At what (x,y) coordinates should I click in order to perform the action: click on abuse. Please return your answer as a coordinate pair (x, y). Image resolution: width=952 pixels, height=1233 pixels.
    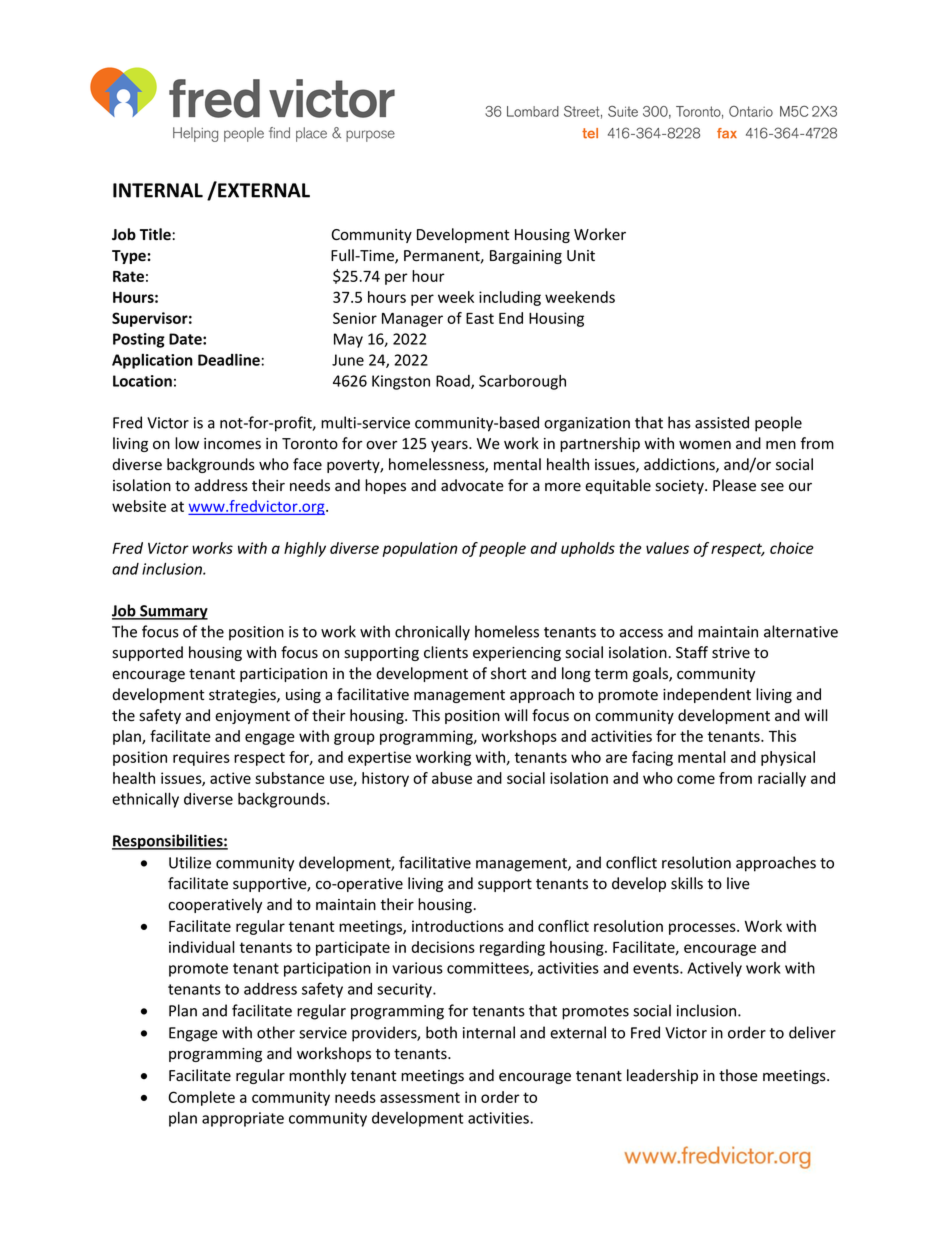
    Looking at the image, I should click on (452, 778).
